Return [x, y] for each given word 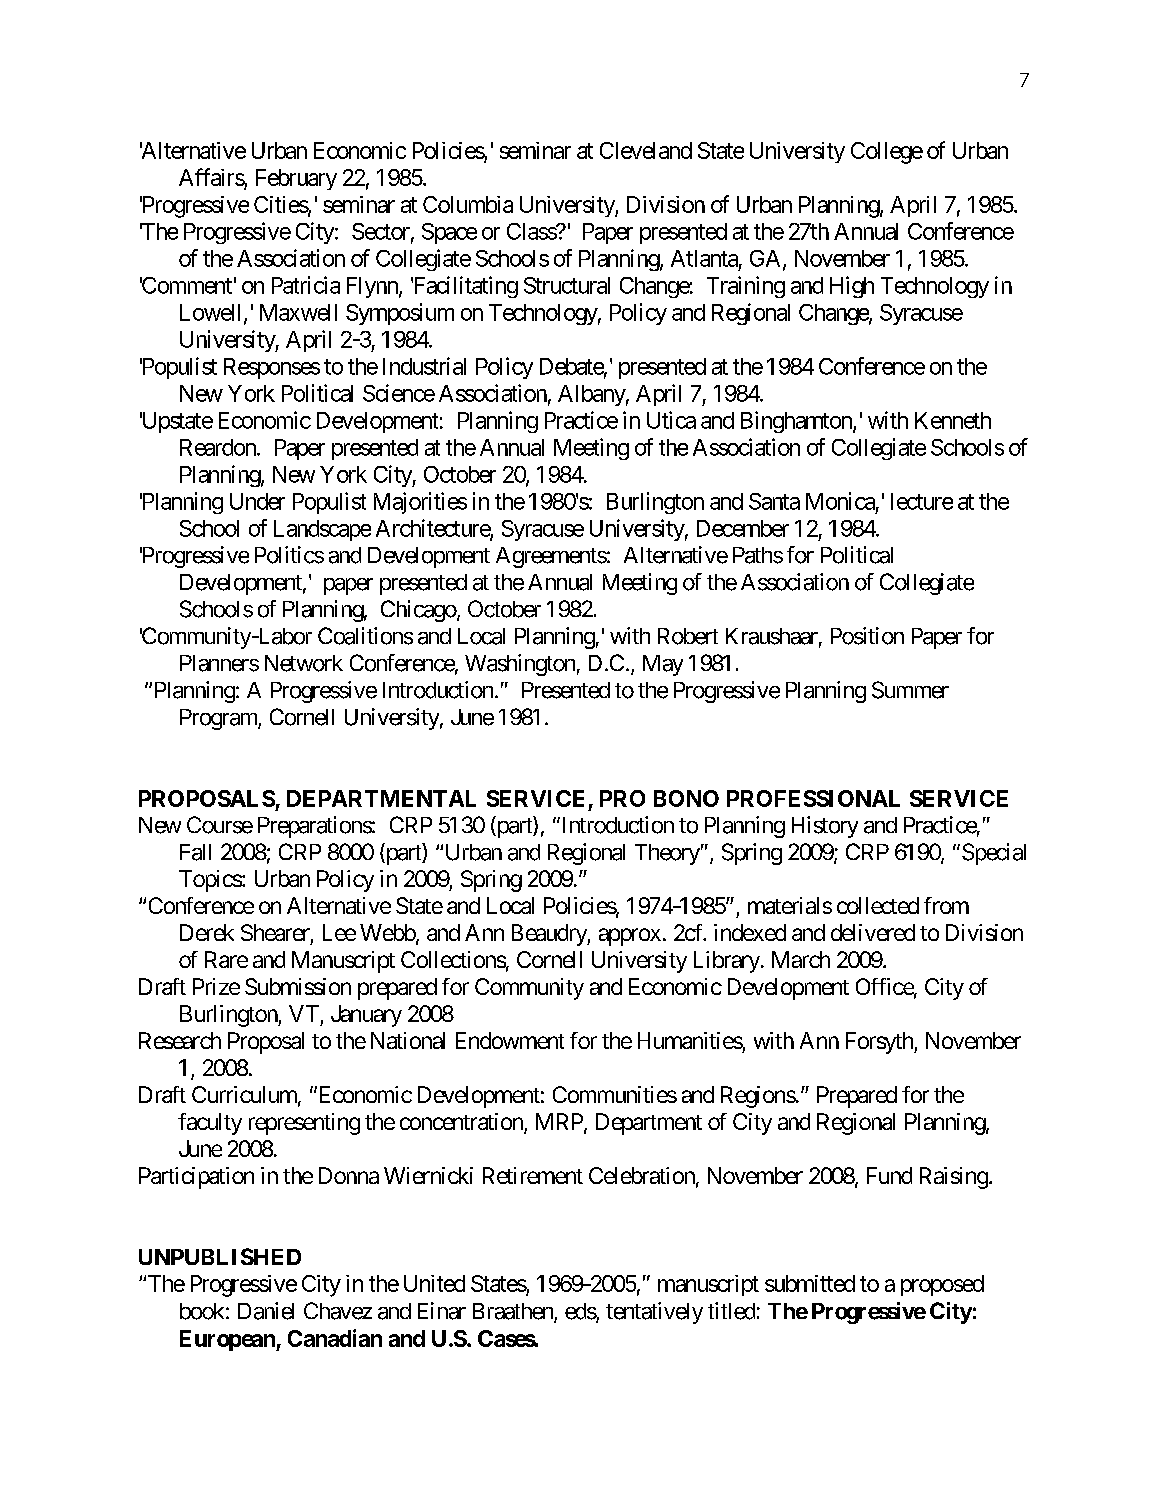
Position [867, 636]
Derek [207, 932]
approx [630, 937]
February [296, 179]
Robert [688, 636]
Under [257, 501]
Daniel [266, 1311]
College [887, 153]
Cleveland [646, 150]
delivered [873, 932]
